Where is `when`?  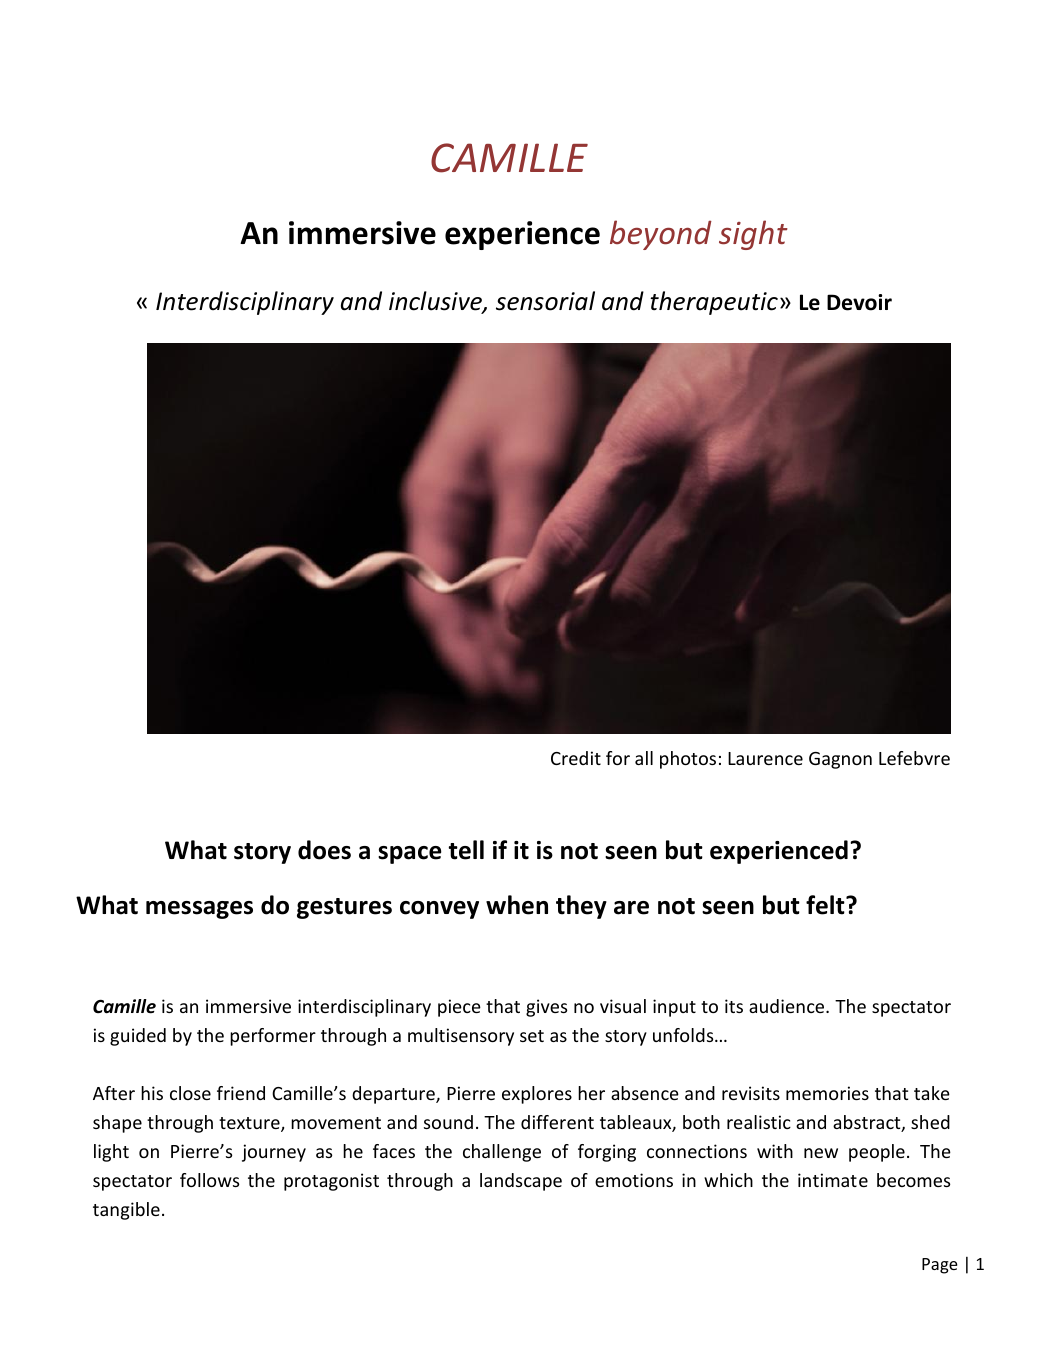
when is located at coordinates (517, 905).
